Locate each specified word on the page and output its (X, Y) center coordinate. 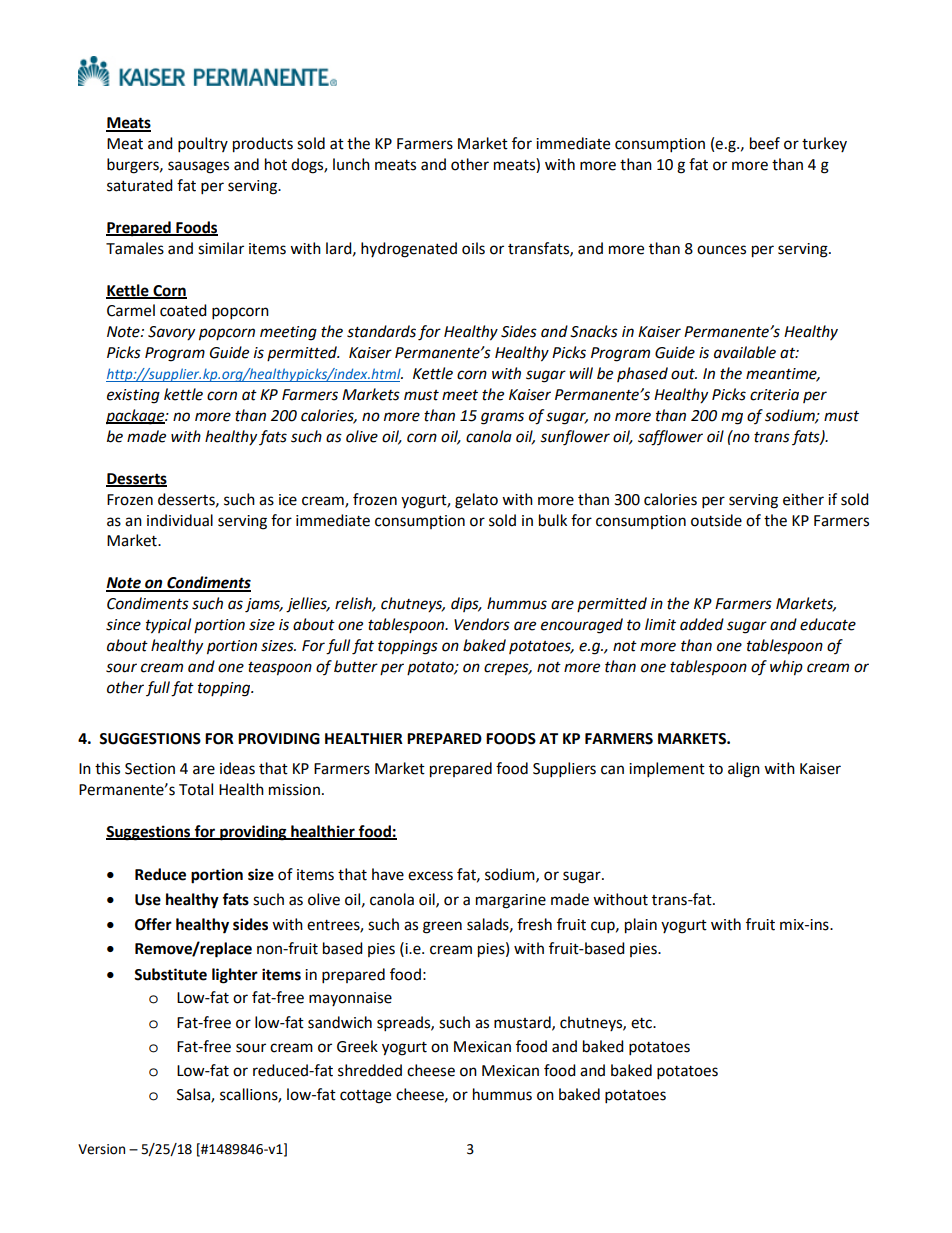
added (702, 624)
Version (101, 1149)
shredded (370, 1070)
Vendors (482, 624)
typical (168, 626)
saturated (140, 185)
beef (765, 143)
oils (473, 248)
